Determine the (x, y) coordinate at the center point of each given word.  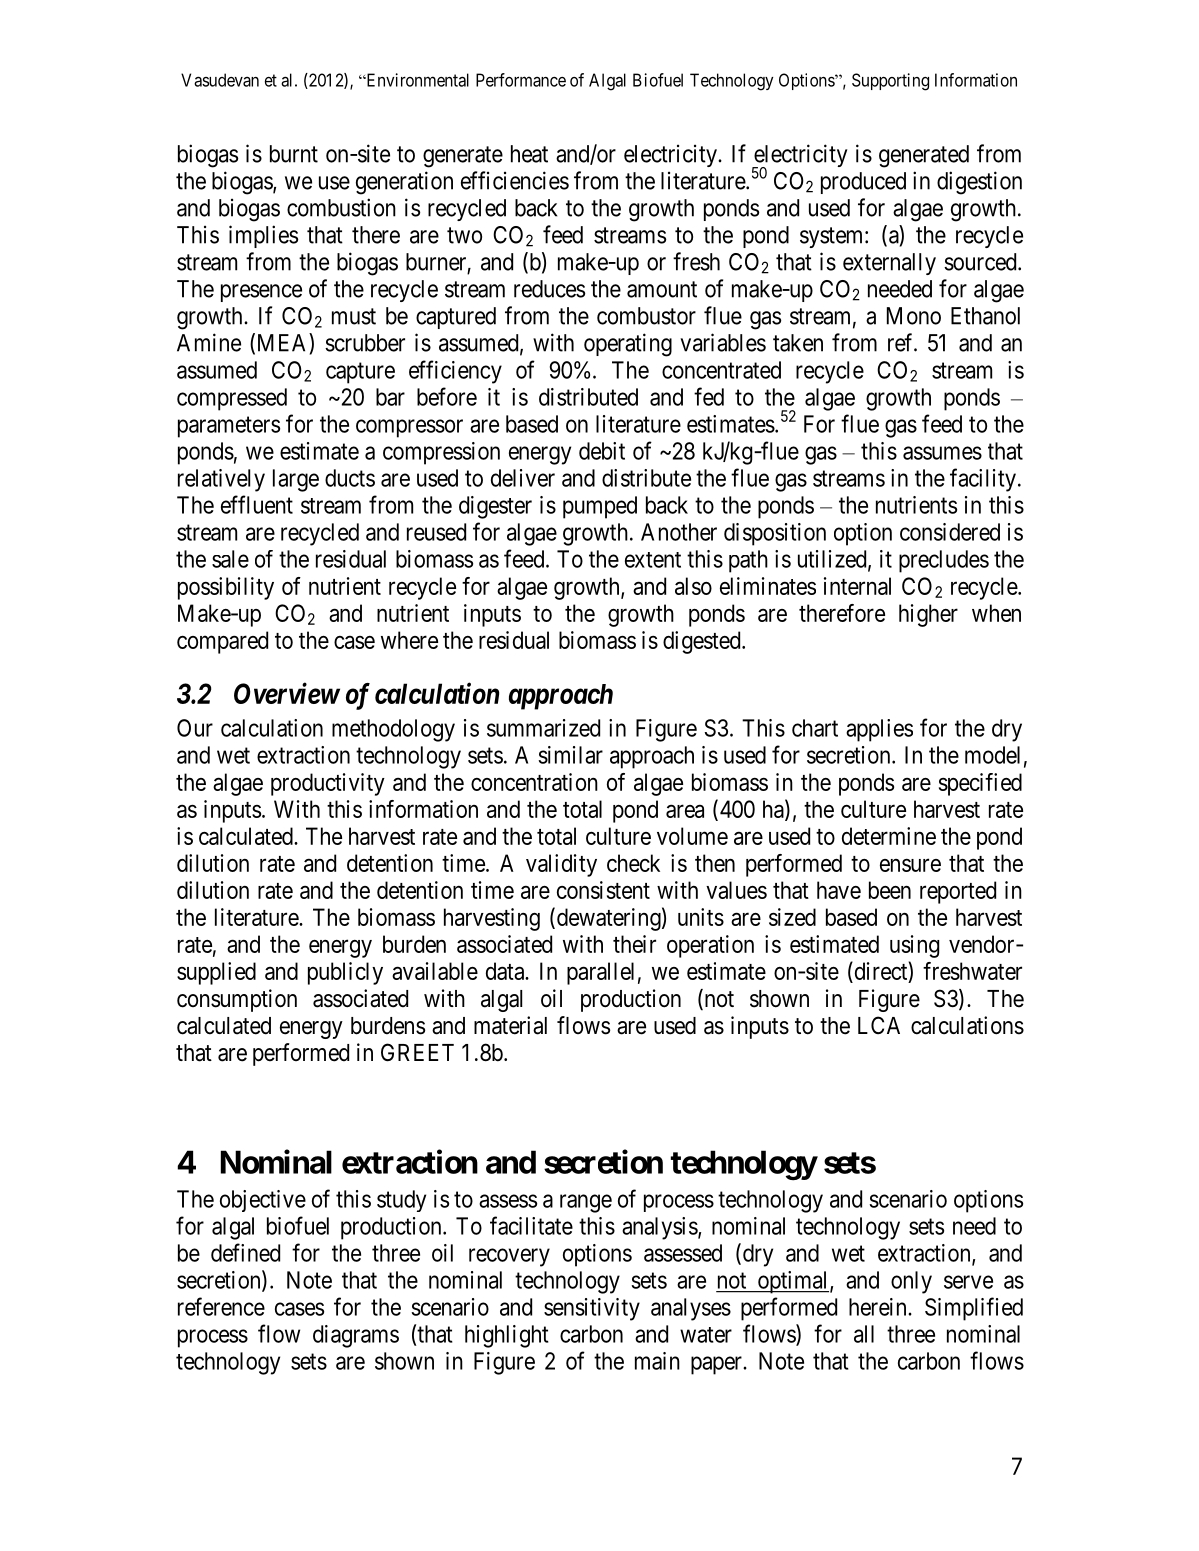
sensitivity (592, 1309)
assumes (942, 453)
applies (879, 730)
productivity (328, 784)
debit (602, 451)
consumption (237, 1000)
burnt (294, 154)
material (510, 1025)
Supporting (890, 82)
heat (529, 154)
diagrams (356, 1336)
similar (570, 755)
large (296, 480)
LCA (879, 1025)
